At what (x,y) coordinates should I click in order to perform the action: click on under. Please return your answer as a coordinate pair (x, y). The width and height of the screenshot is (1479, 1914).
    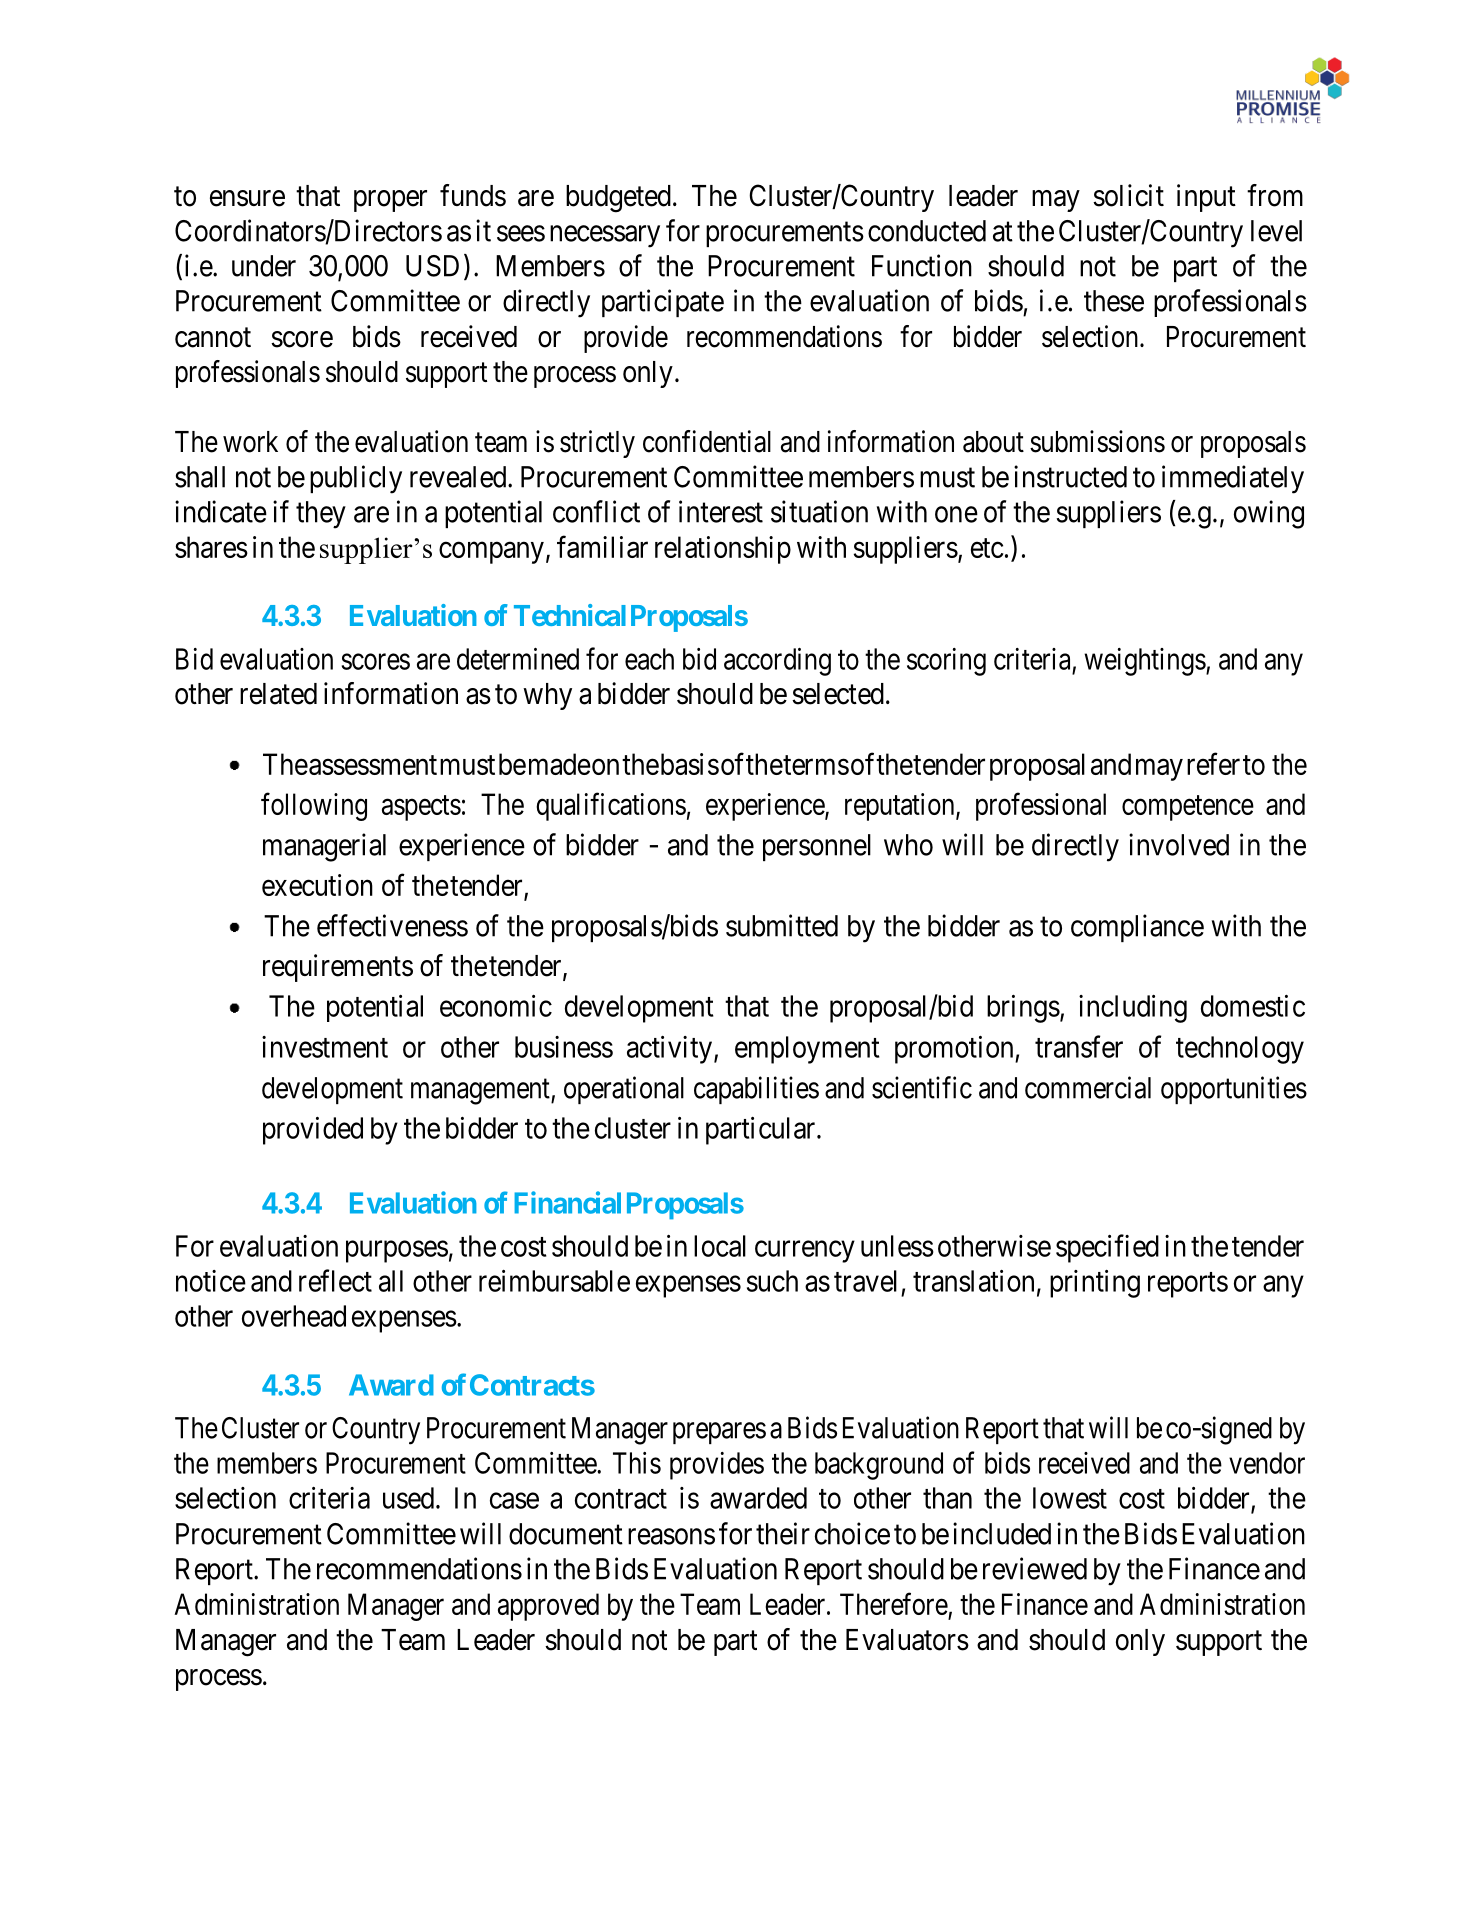
    Looking at the image, I should click on (264, 266).
